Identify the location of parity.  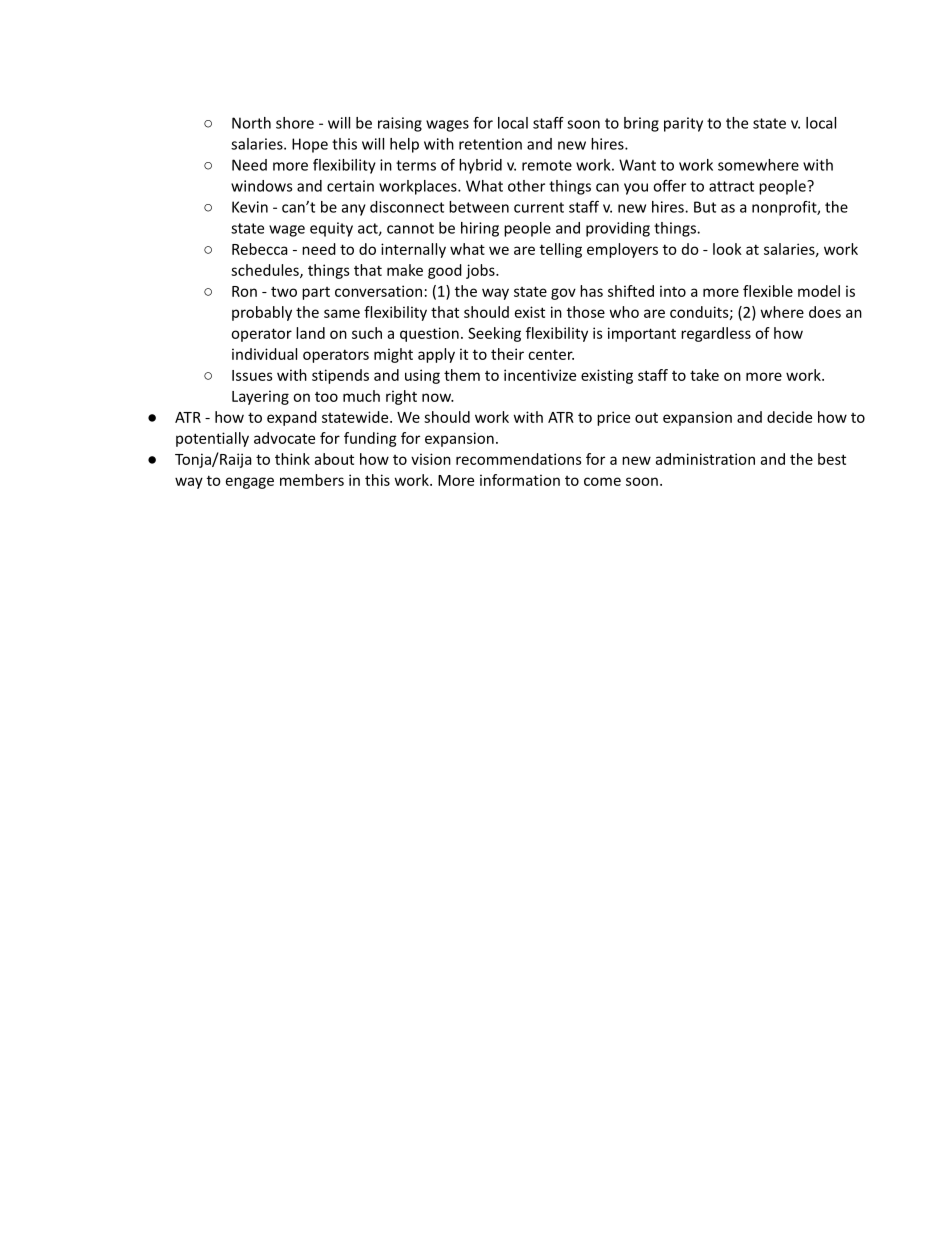
(683, 124).
